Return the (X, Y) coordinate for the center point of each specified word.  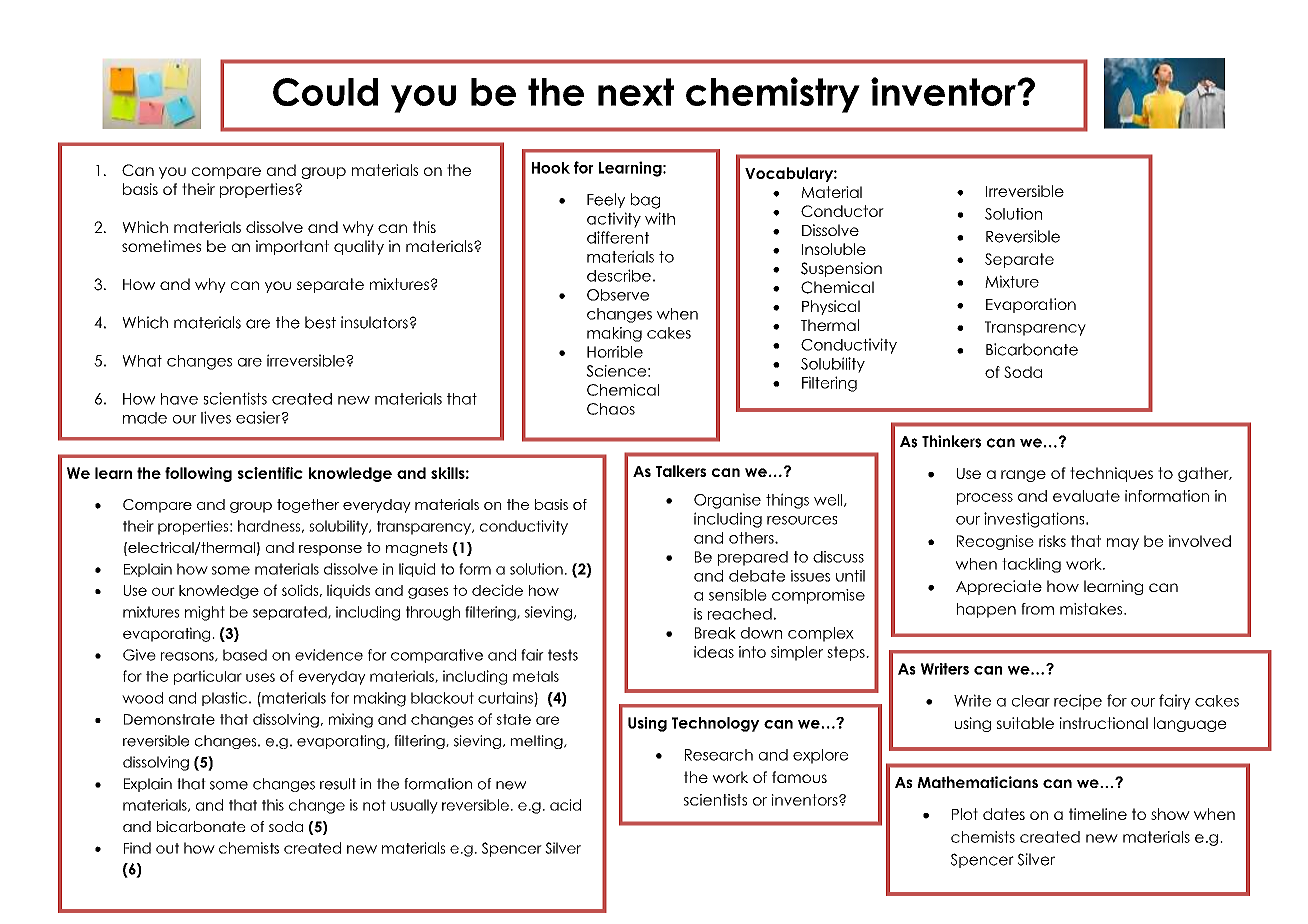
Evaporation (1031, 305)
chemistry (773, 95)
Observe (618, 295)
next (636, 92)
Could (325, 92)
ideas (714, 652)
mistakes (1092, 609)
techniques (1111, 474)
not (374, 805)
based (245, 655)
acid (565, 805)
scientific (270, 473)
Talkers (681, 471)
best (320, 322)
